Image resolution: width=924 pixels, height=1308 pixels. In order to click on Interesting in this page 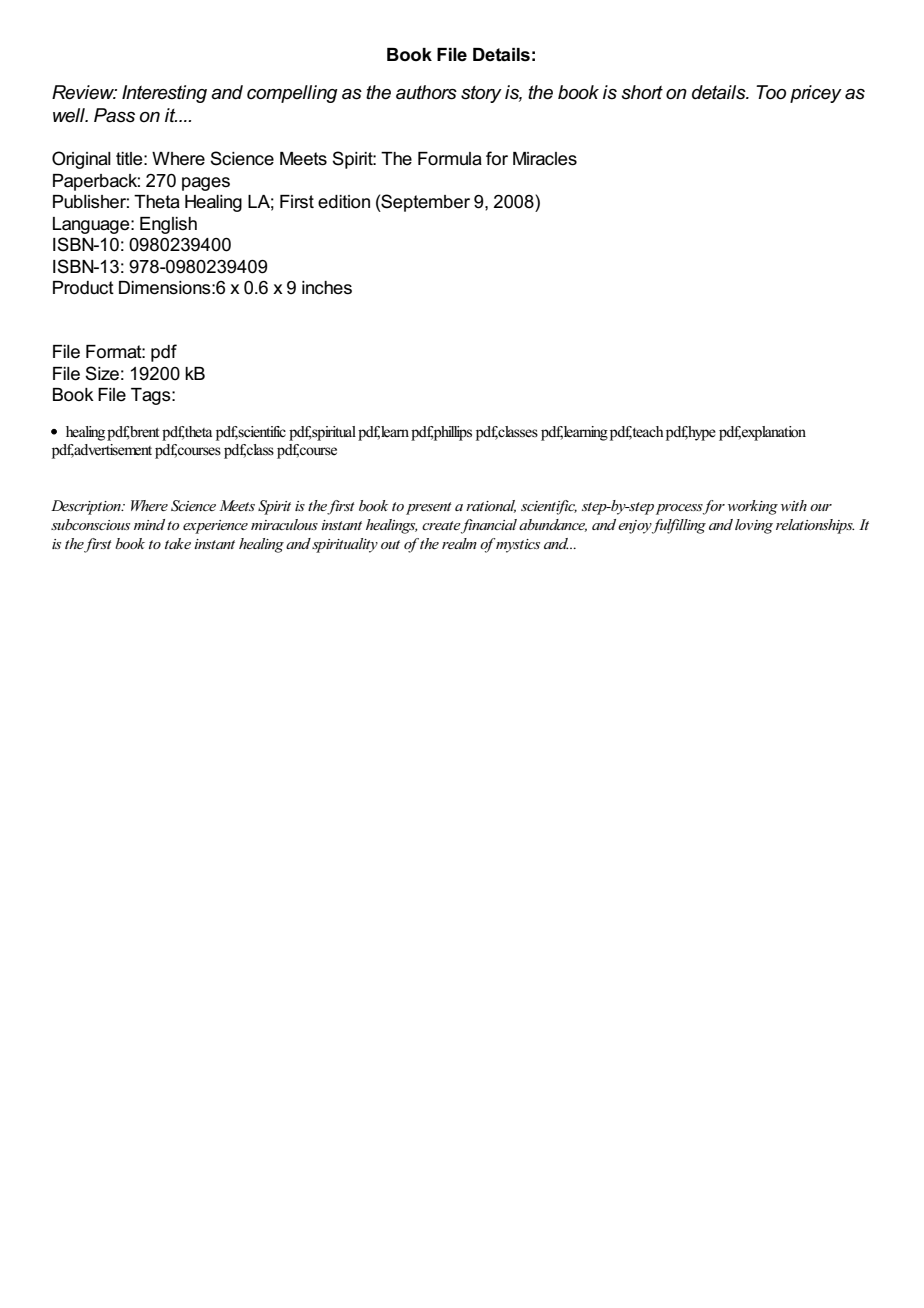, I will do `click(164, 94)`.
